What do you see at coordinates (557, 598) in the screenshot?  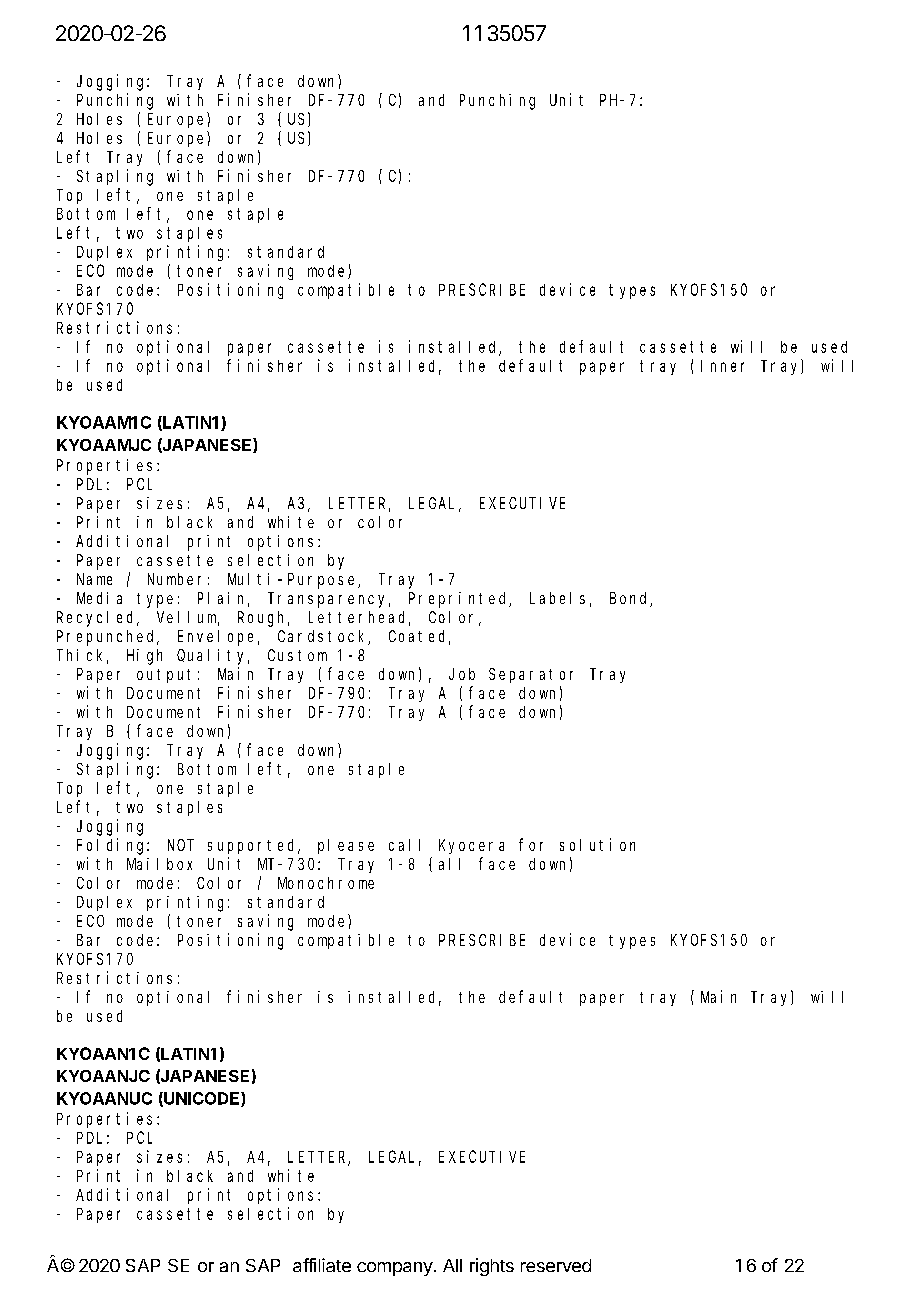 I see `Labels` at bounding box center [557, 598].
